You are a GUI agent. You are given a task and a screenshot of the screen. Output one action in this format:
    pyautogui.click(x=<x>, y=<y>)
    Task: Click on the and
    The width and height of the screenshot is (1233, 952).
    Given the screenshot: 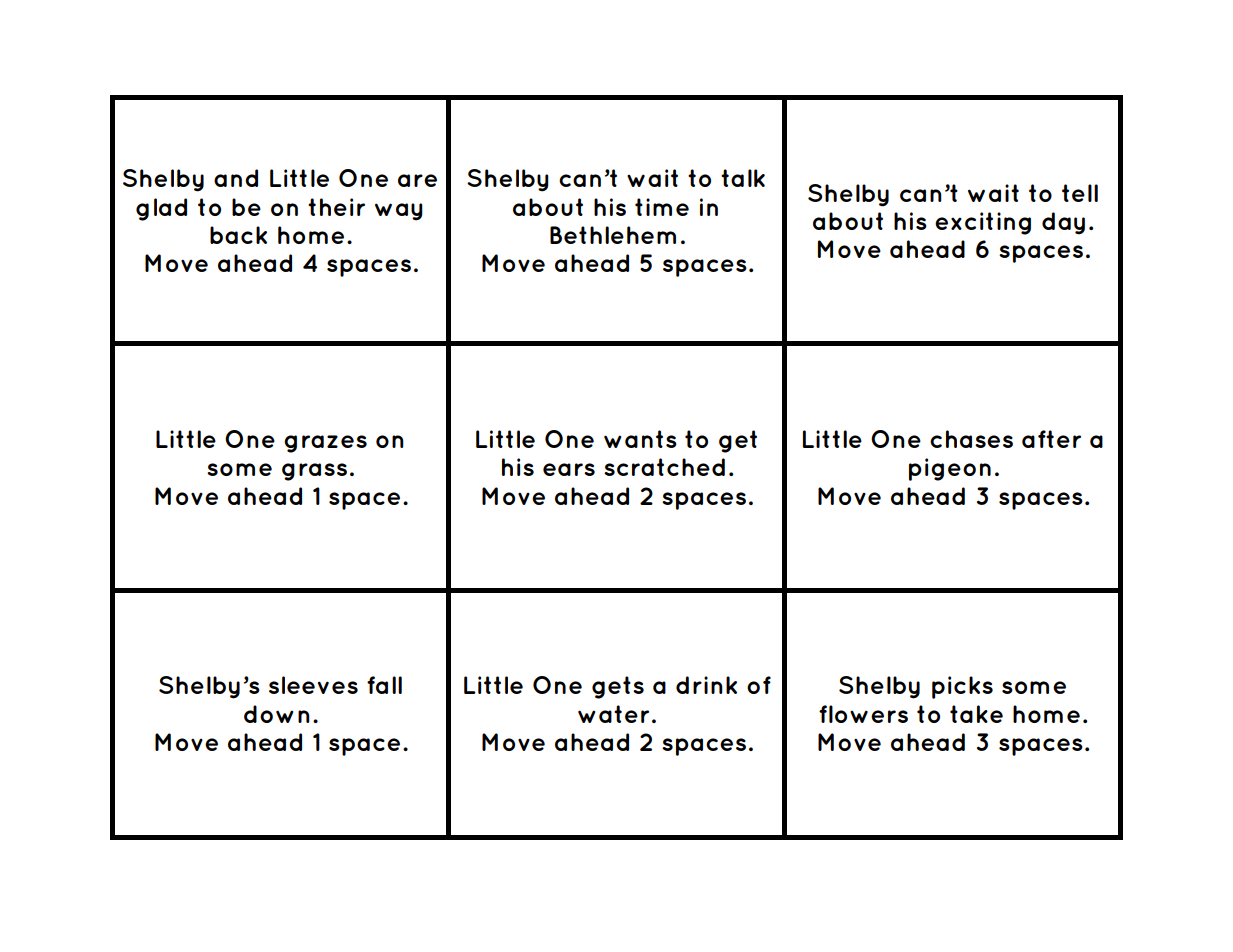 What is the action you would take?
    pyautogui.click(x=236, y=178)
